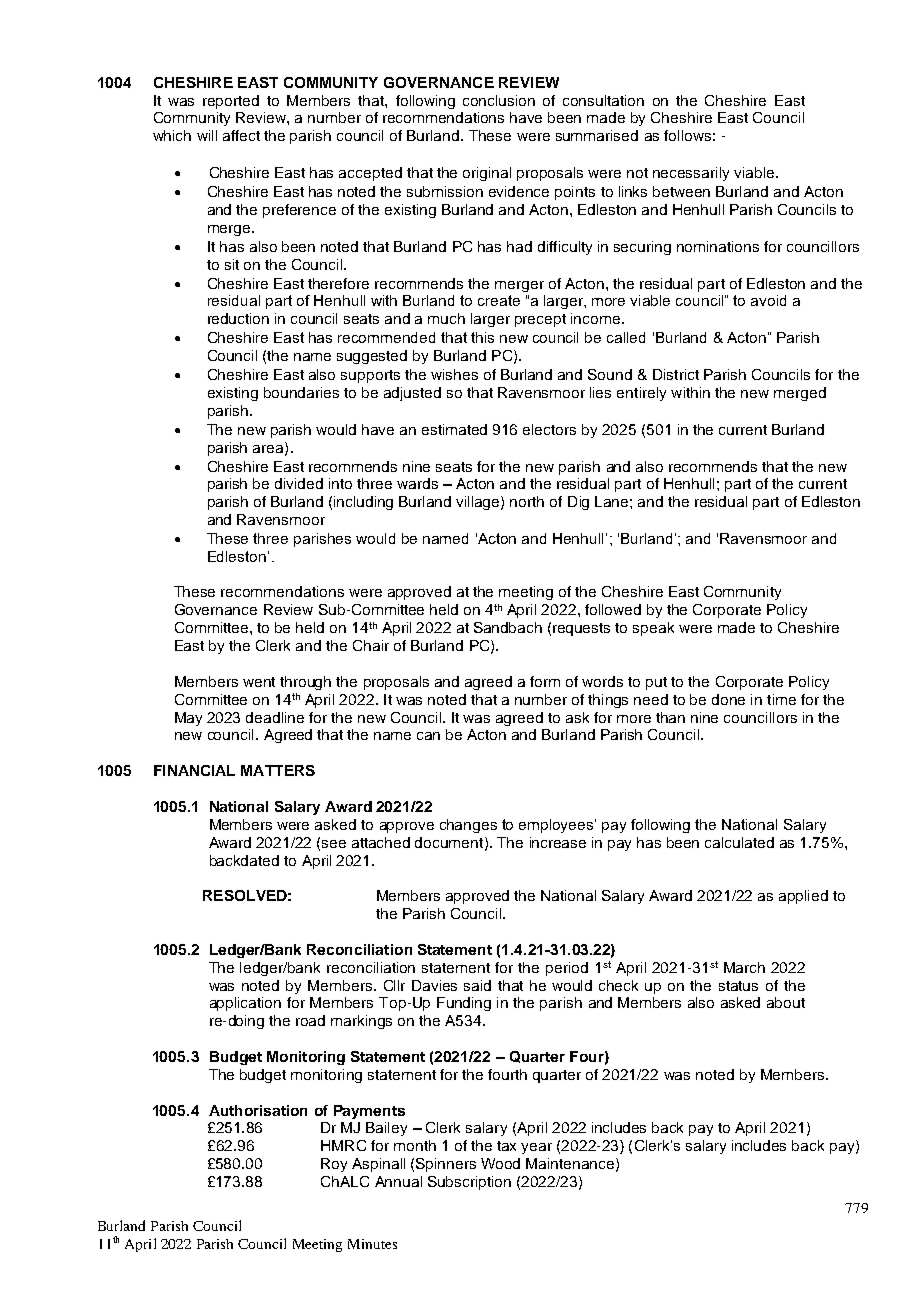  What do you see at coordinates (238, 318) in the screenshot?
I see `reduction` at bounding box center [238, 318].
